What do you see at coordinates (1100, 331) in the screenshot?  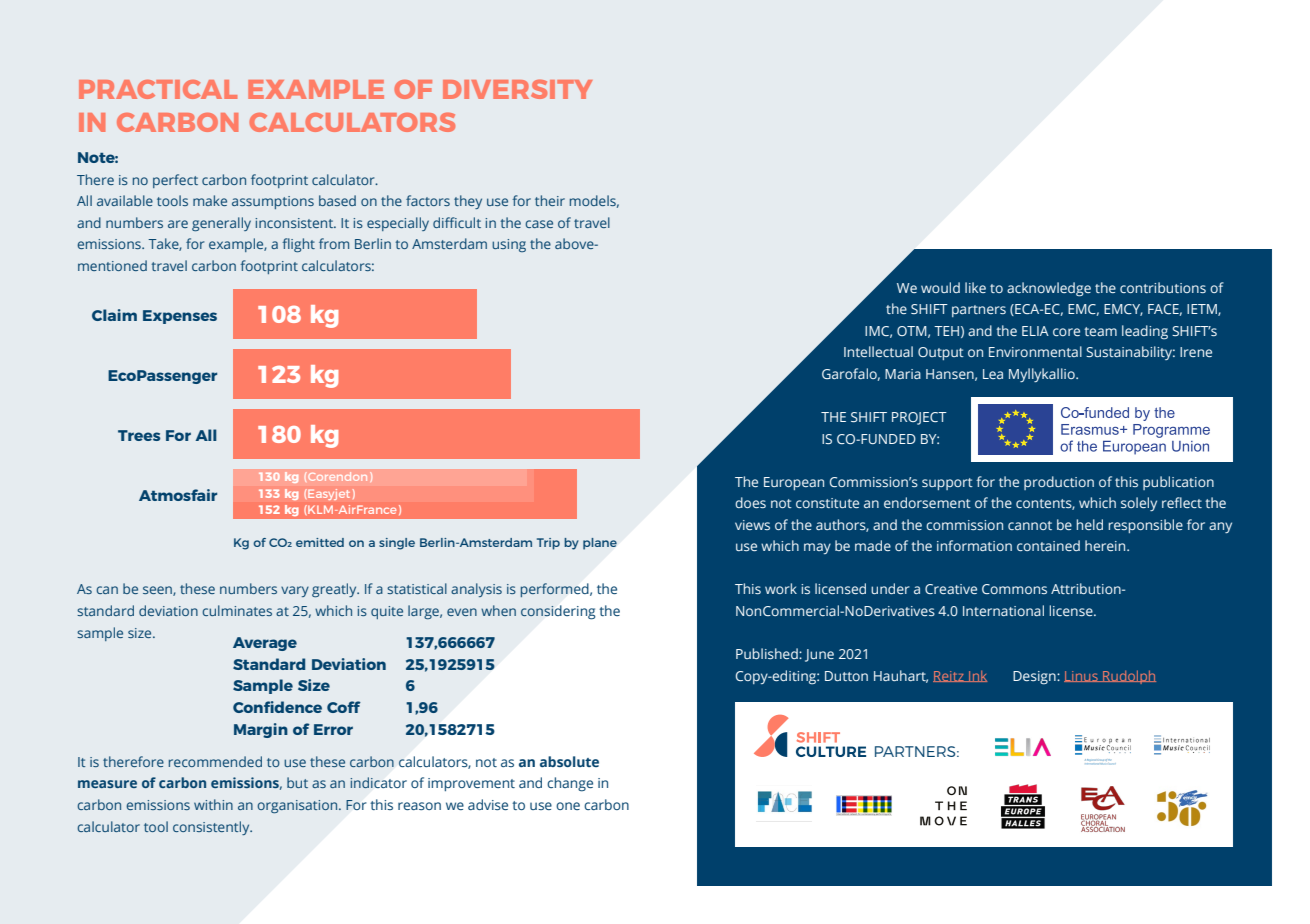 I see `team` at bounding box center [1100, 331].
